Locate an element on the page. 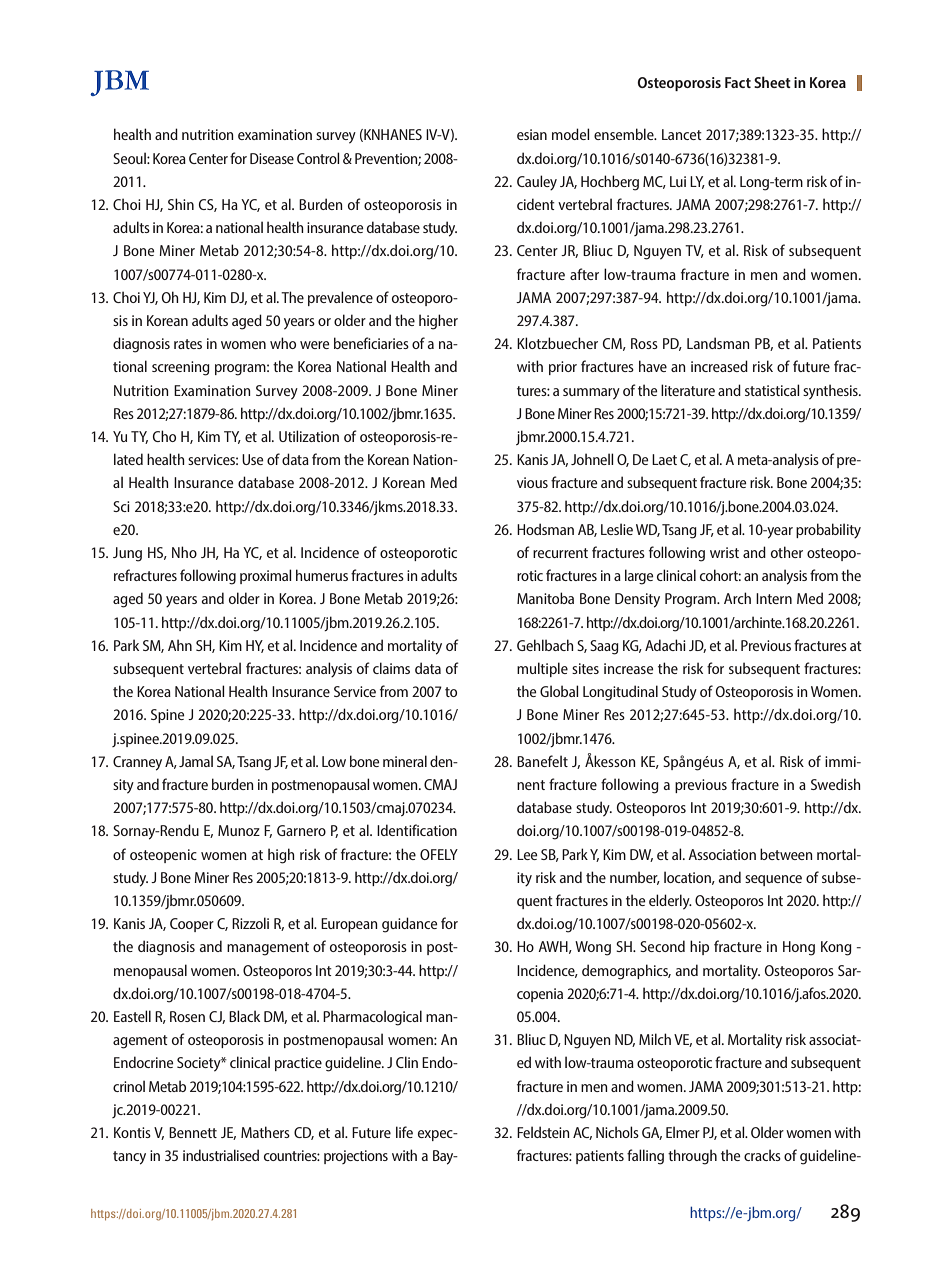 The height and width of the image is (1270, 952). Ahn is located at coordinates (180, 645).
